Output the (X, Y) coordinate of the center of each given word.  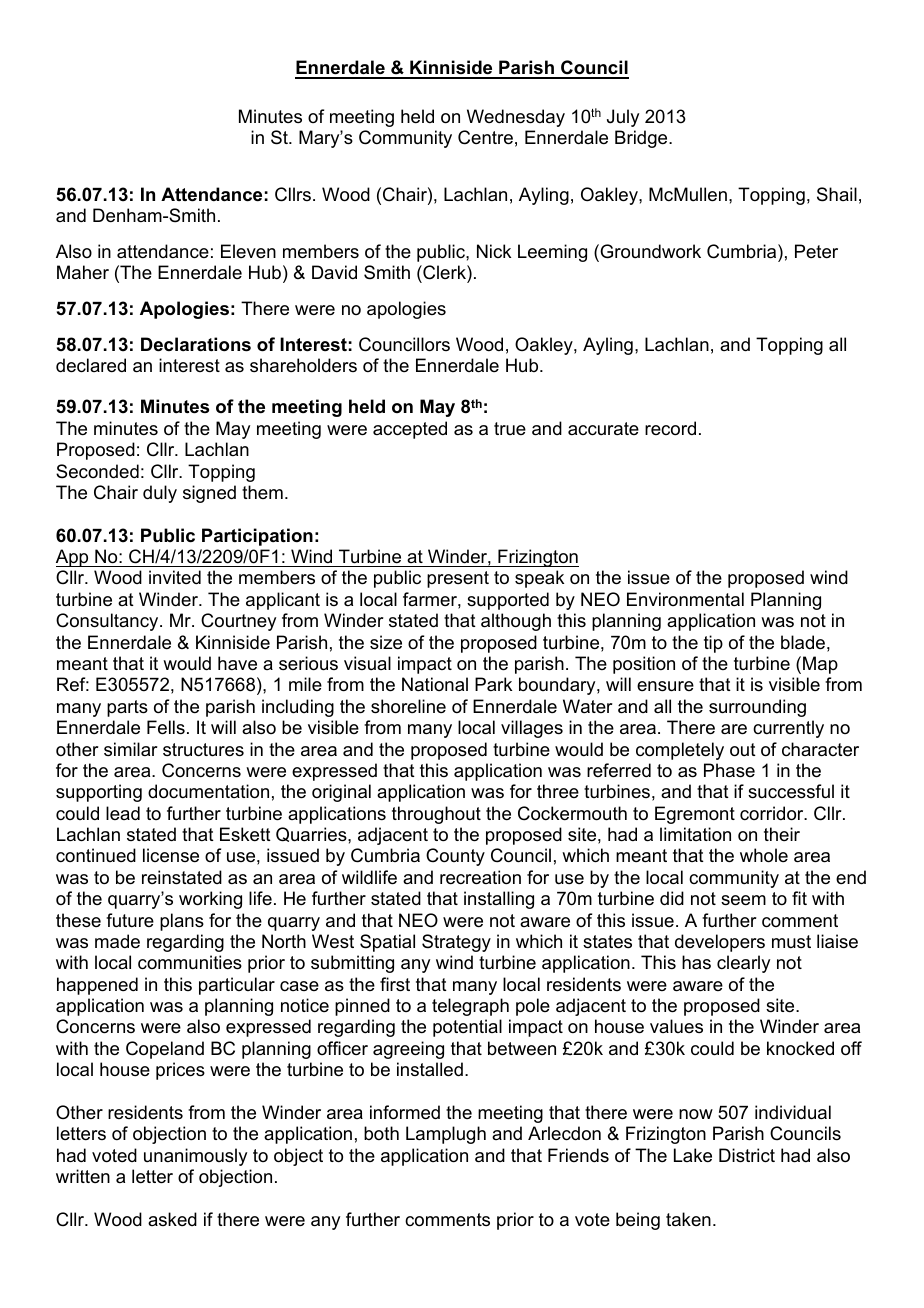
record (670, 428)
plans (182, 922)
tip (713, 644)
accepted (410, 430)
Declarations (196, 344)
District (747, 1155)
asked (172, 1219)
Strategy (456, 943)
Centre (485, 137)
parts (127, 708)
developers (720, 943)
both (381, 1133)
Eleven (248, 251)
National (435, 684)
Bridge (642, 139)
